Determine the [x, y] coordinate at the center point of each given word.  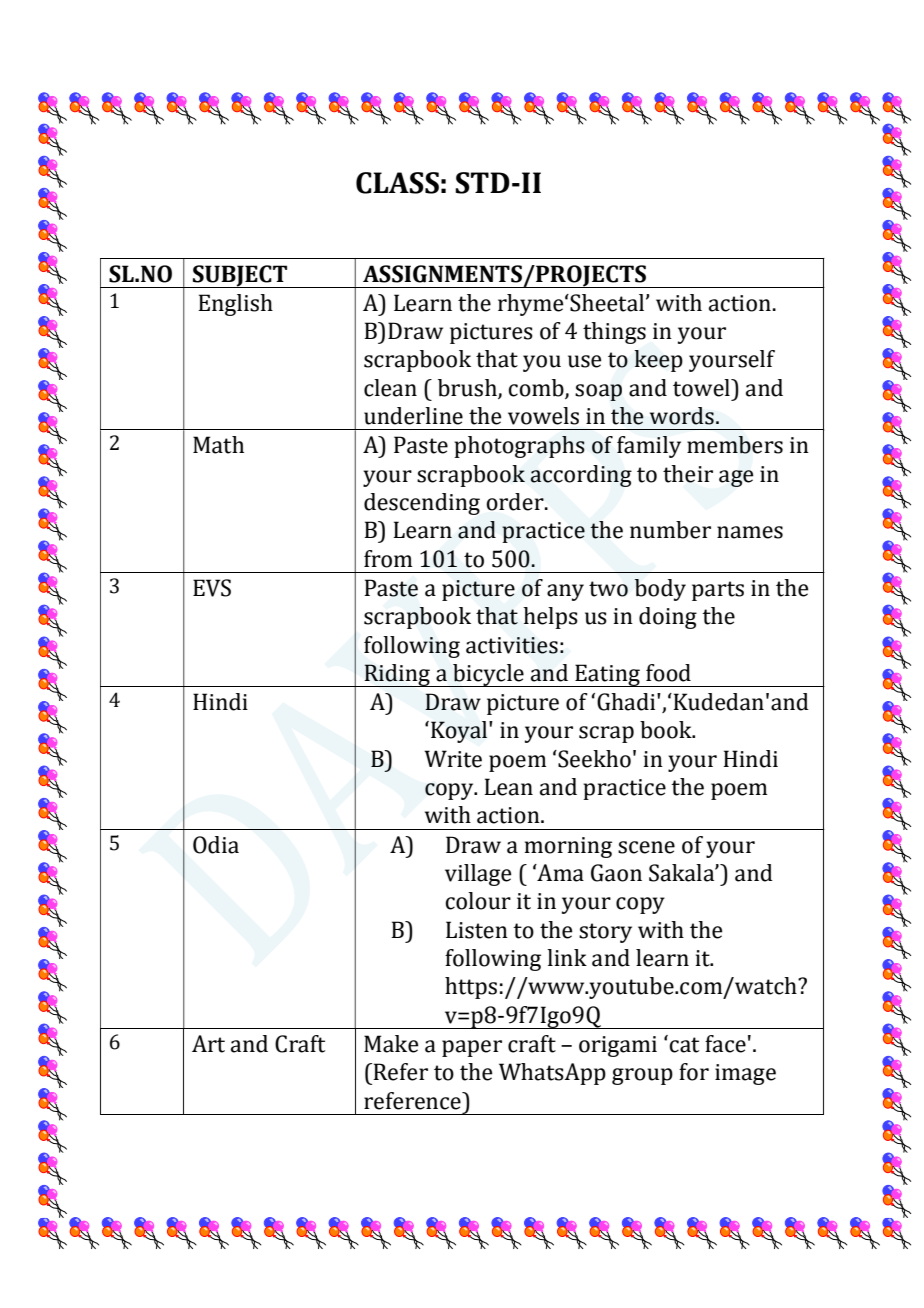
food [668, 673]
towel [702, 388]
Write [453, 759]
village [478, 875]
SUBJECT [240, 276]
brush [468, 388]
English [235, 305]
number [670, 530]
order [516, 502]
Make [391, 1044]
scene [646, 847]
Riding [397, 675]
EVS [212, 588]
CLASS [397, 183]
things [614, 333]
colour [478, 901]
